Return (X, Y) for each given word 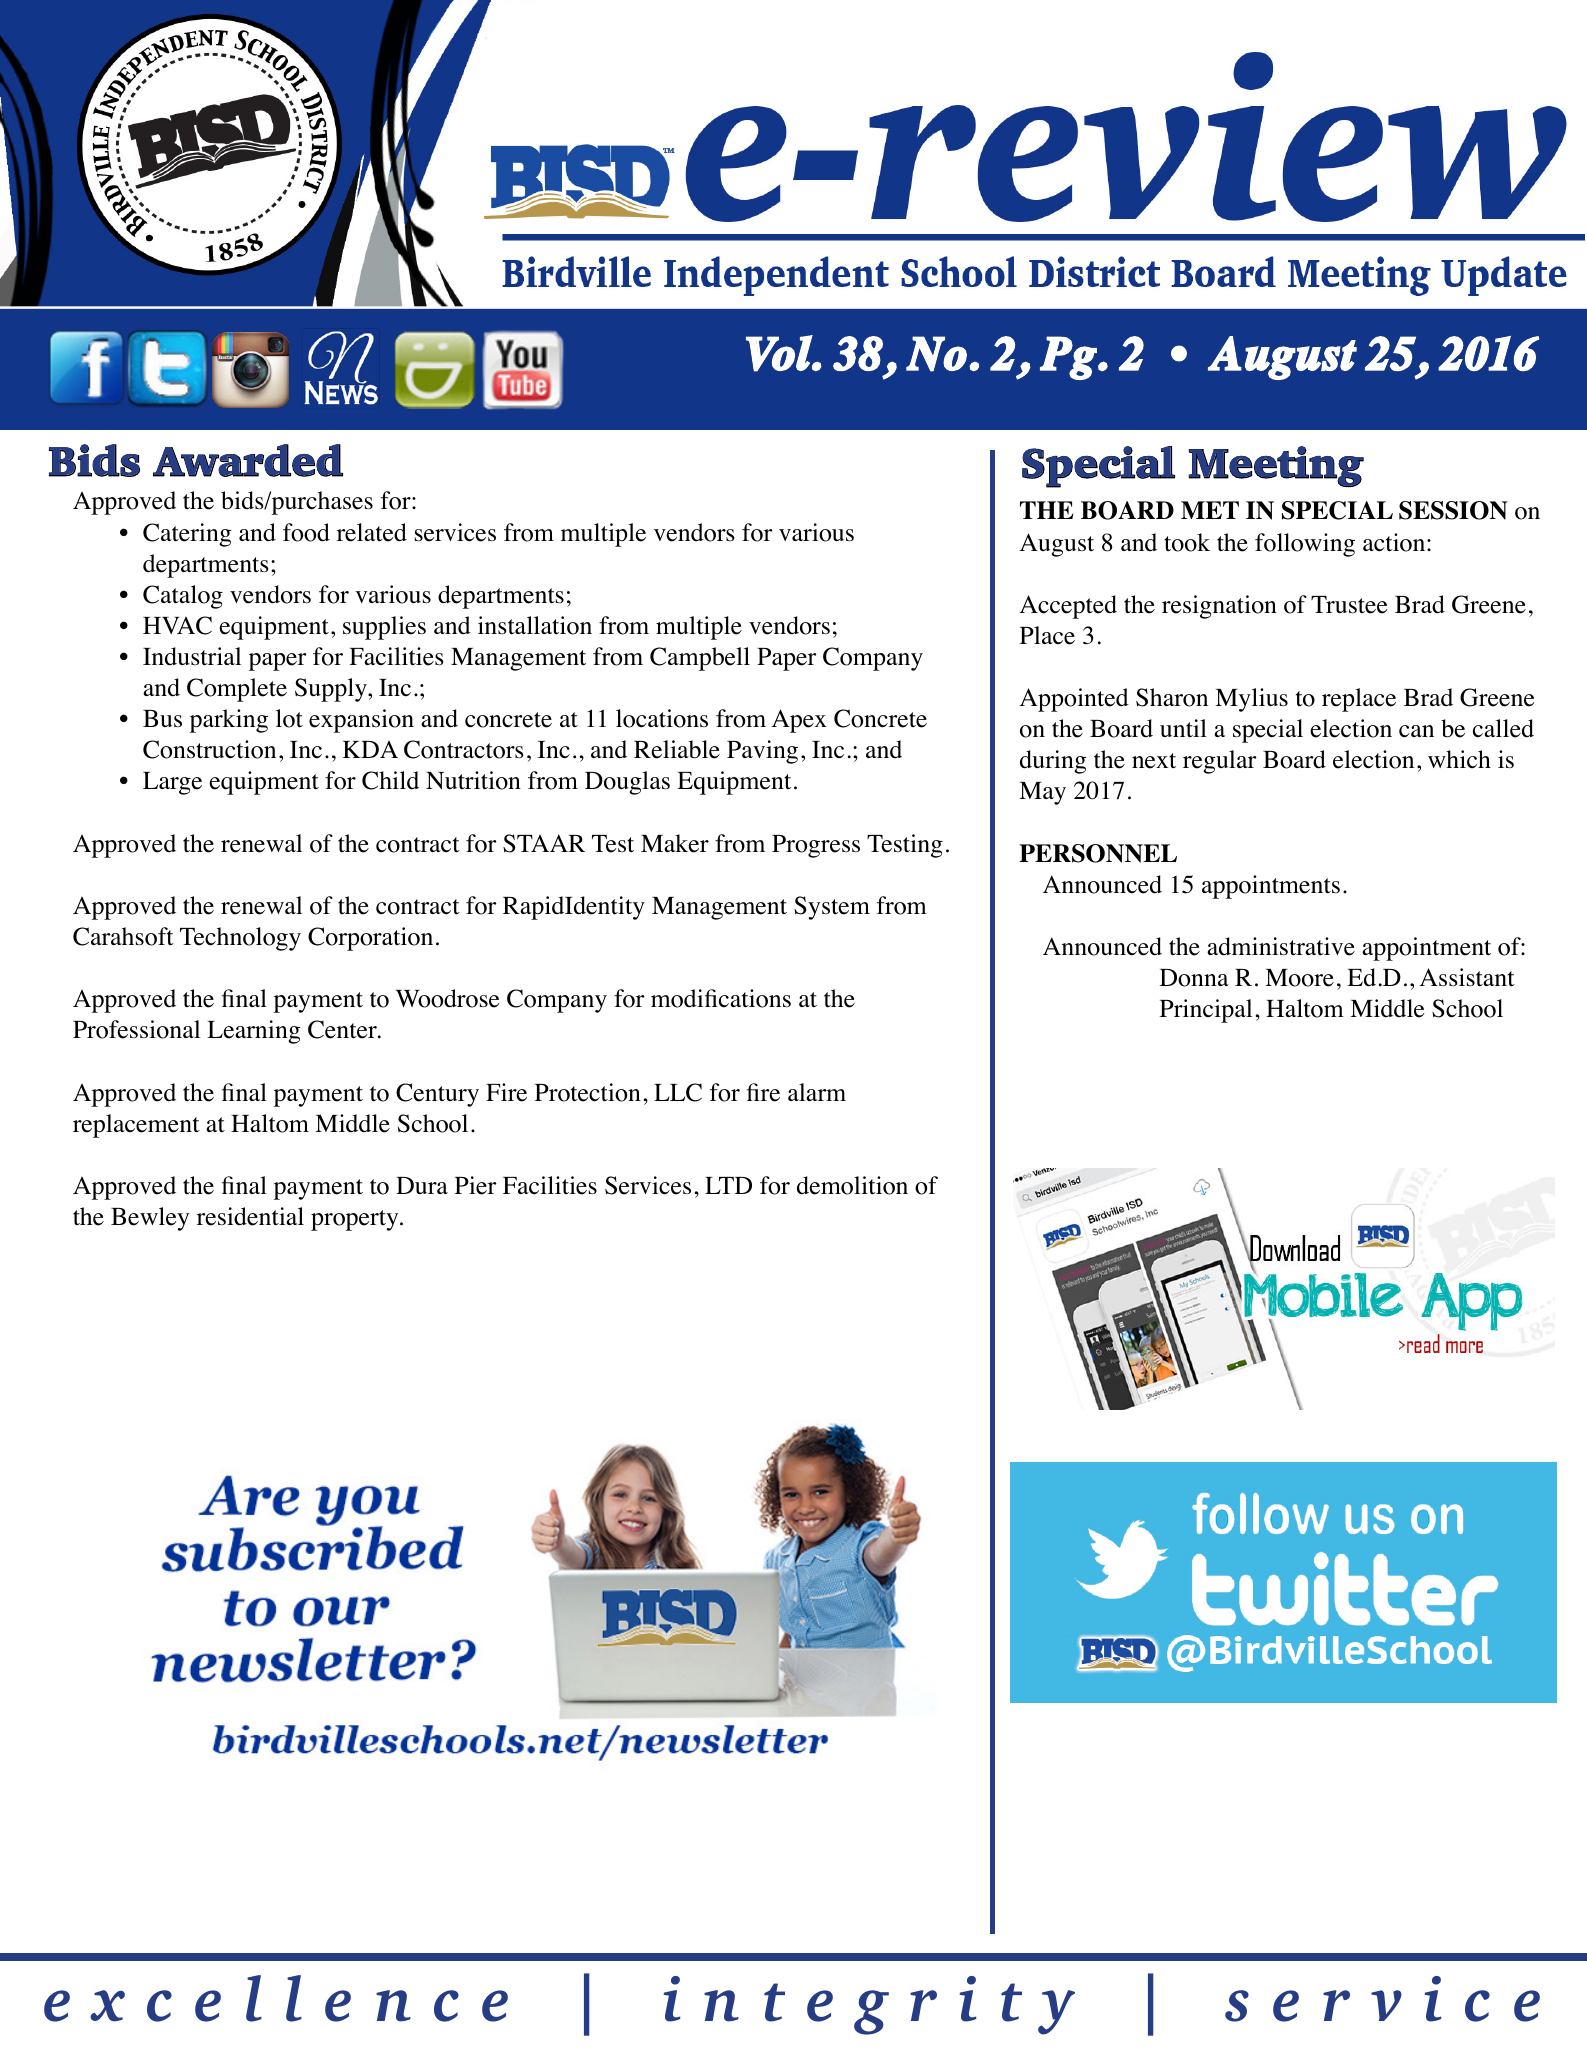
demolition (852, 1185)
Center (343, 1029)
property (356, 1220)
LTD (728, 1185)
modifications (721, 998)
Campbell (700, 659)
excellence (276, 1998)
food (306, 532)
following (1305, 545)
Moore (1299, 978)
